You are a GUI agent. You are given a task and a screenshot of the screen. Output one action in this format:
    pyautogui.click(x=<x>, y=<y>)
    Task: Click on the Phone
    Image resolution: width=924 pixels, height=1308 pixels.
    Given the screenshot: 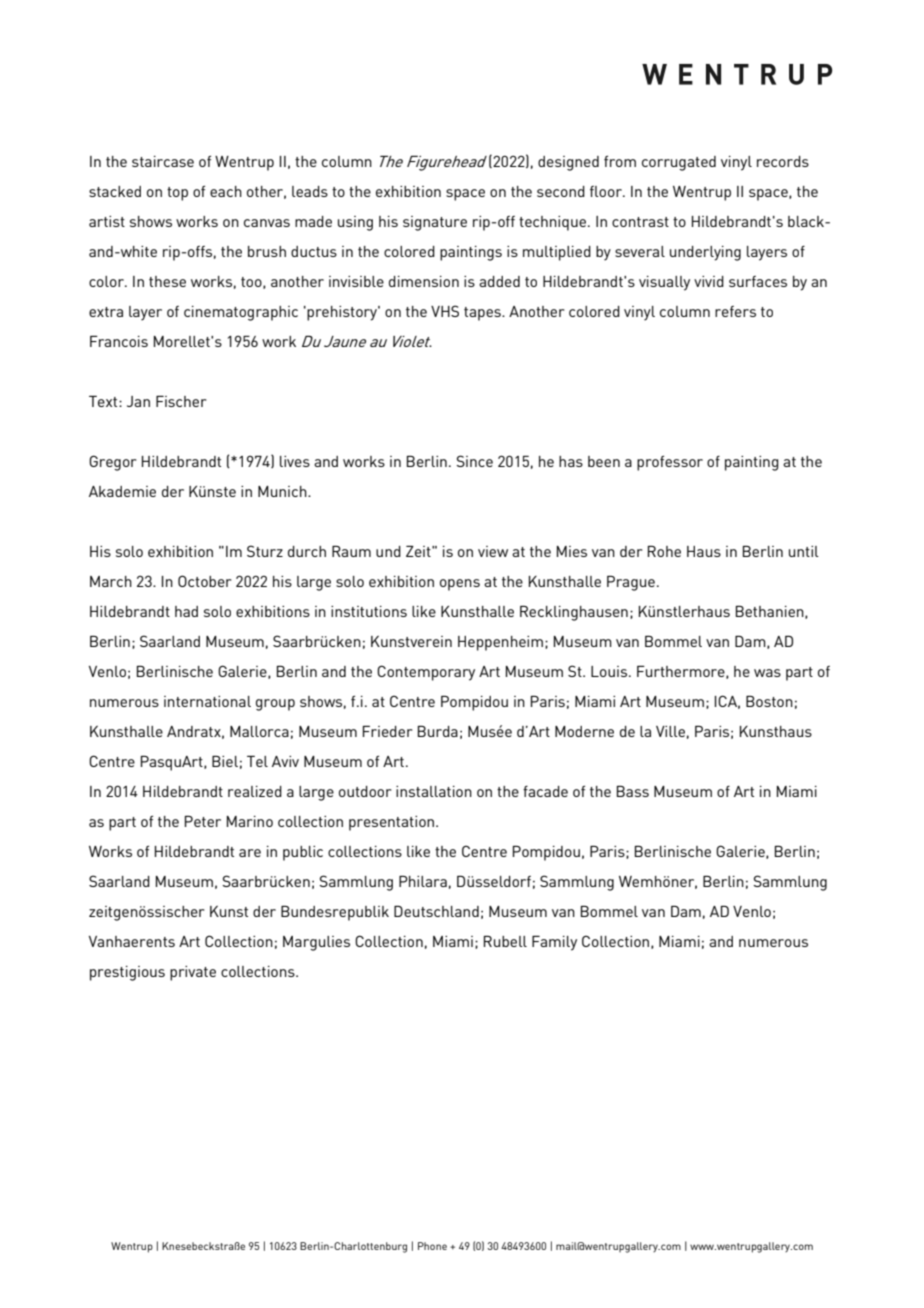 What is the action you would take?
    pyautogui.click(x=432, y=1246)
